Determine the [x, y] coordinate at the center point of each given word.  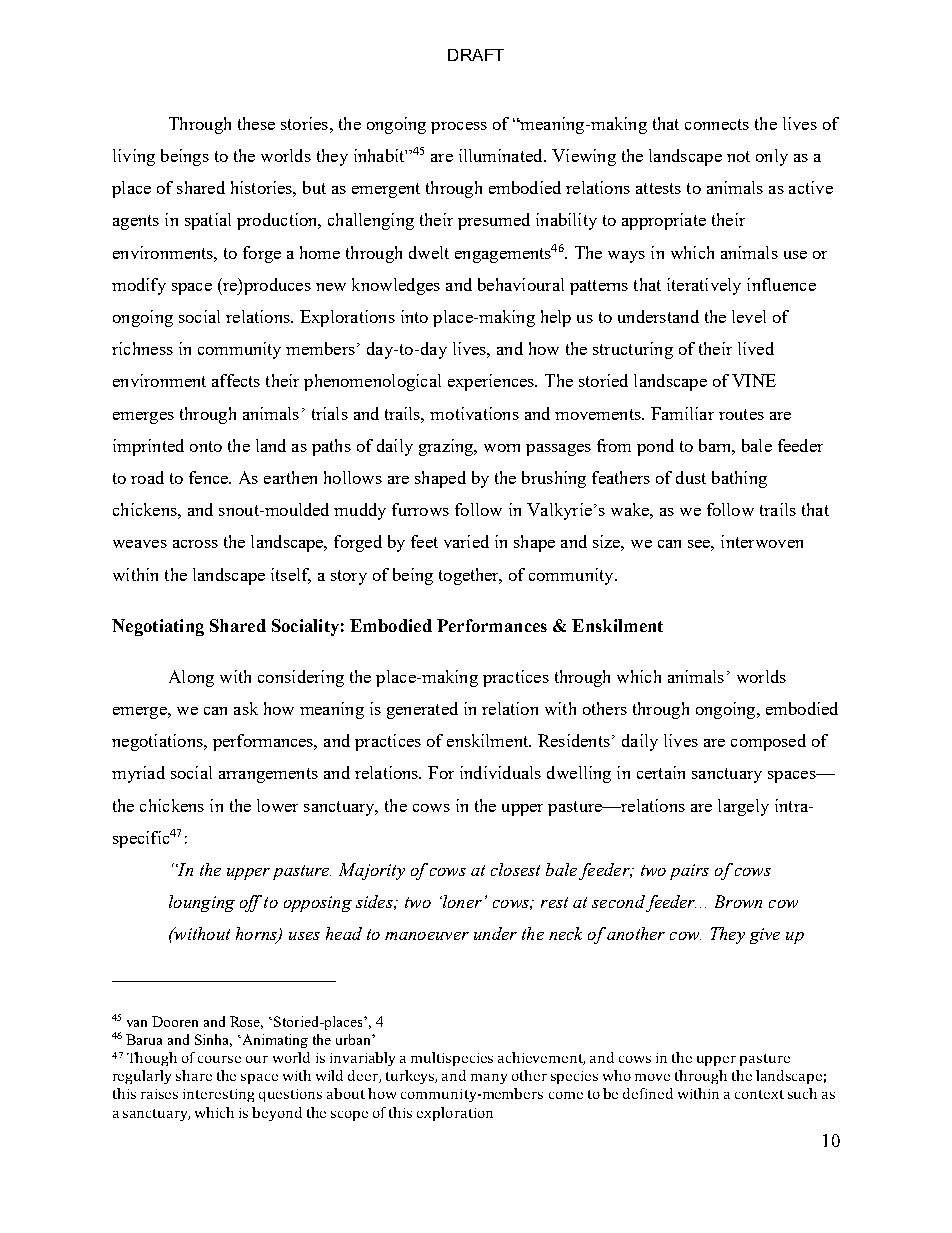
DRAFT [476, 55]
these [256, 123]
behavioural [521, 284]
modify [139, 286]
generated [422, 710]
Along [191, 678]
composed [768, 742]
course [219, 1059]
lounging [202, 903]
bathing [739, 479]
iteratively [704, 286]
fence [210, 477]
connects [717, 124]
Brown [738, 901]
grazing [447, 447]
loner [461, 901]
